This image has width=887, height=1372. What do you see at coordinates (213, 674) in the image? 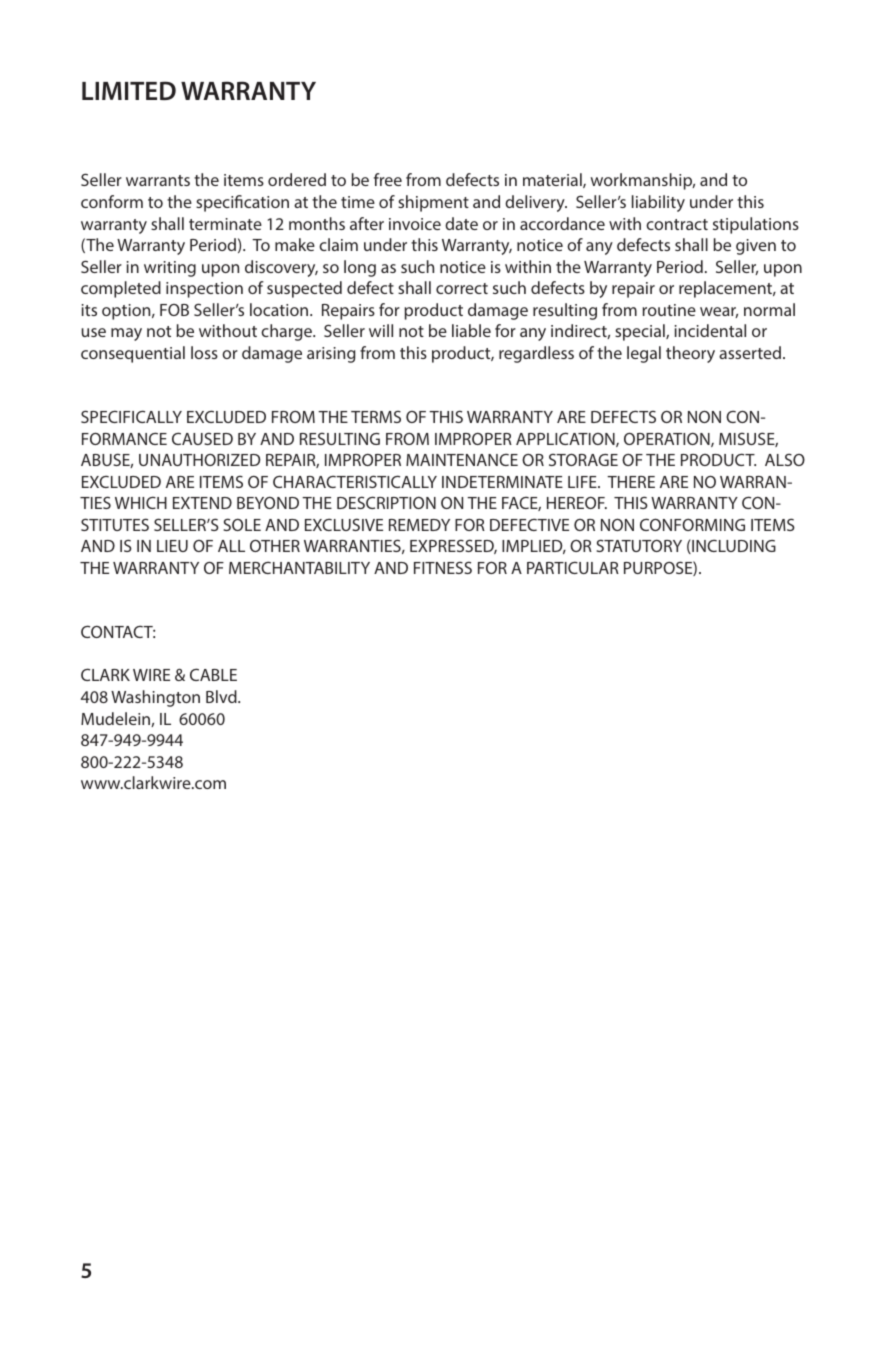
I see `CABLE` at bounding box center [213, 674].
